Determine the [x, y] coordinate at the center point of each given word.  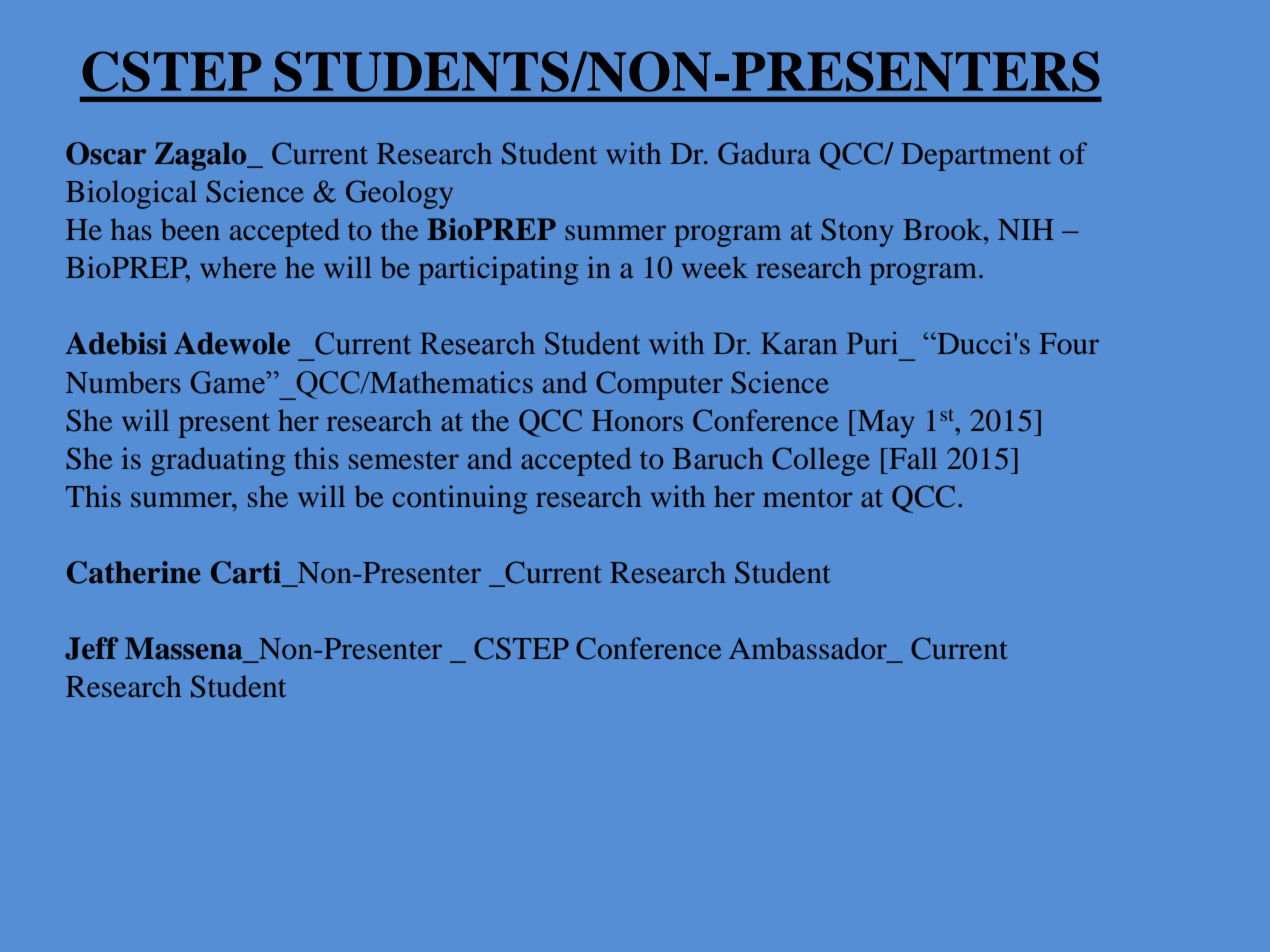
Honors [637, 420]
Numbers [123, 382]
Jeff [92, 648]
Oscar [106, 153]
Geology [399, 194]
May [885, 424]
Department [976, 157]
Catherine [134, 572]
